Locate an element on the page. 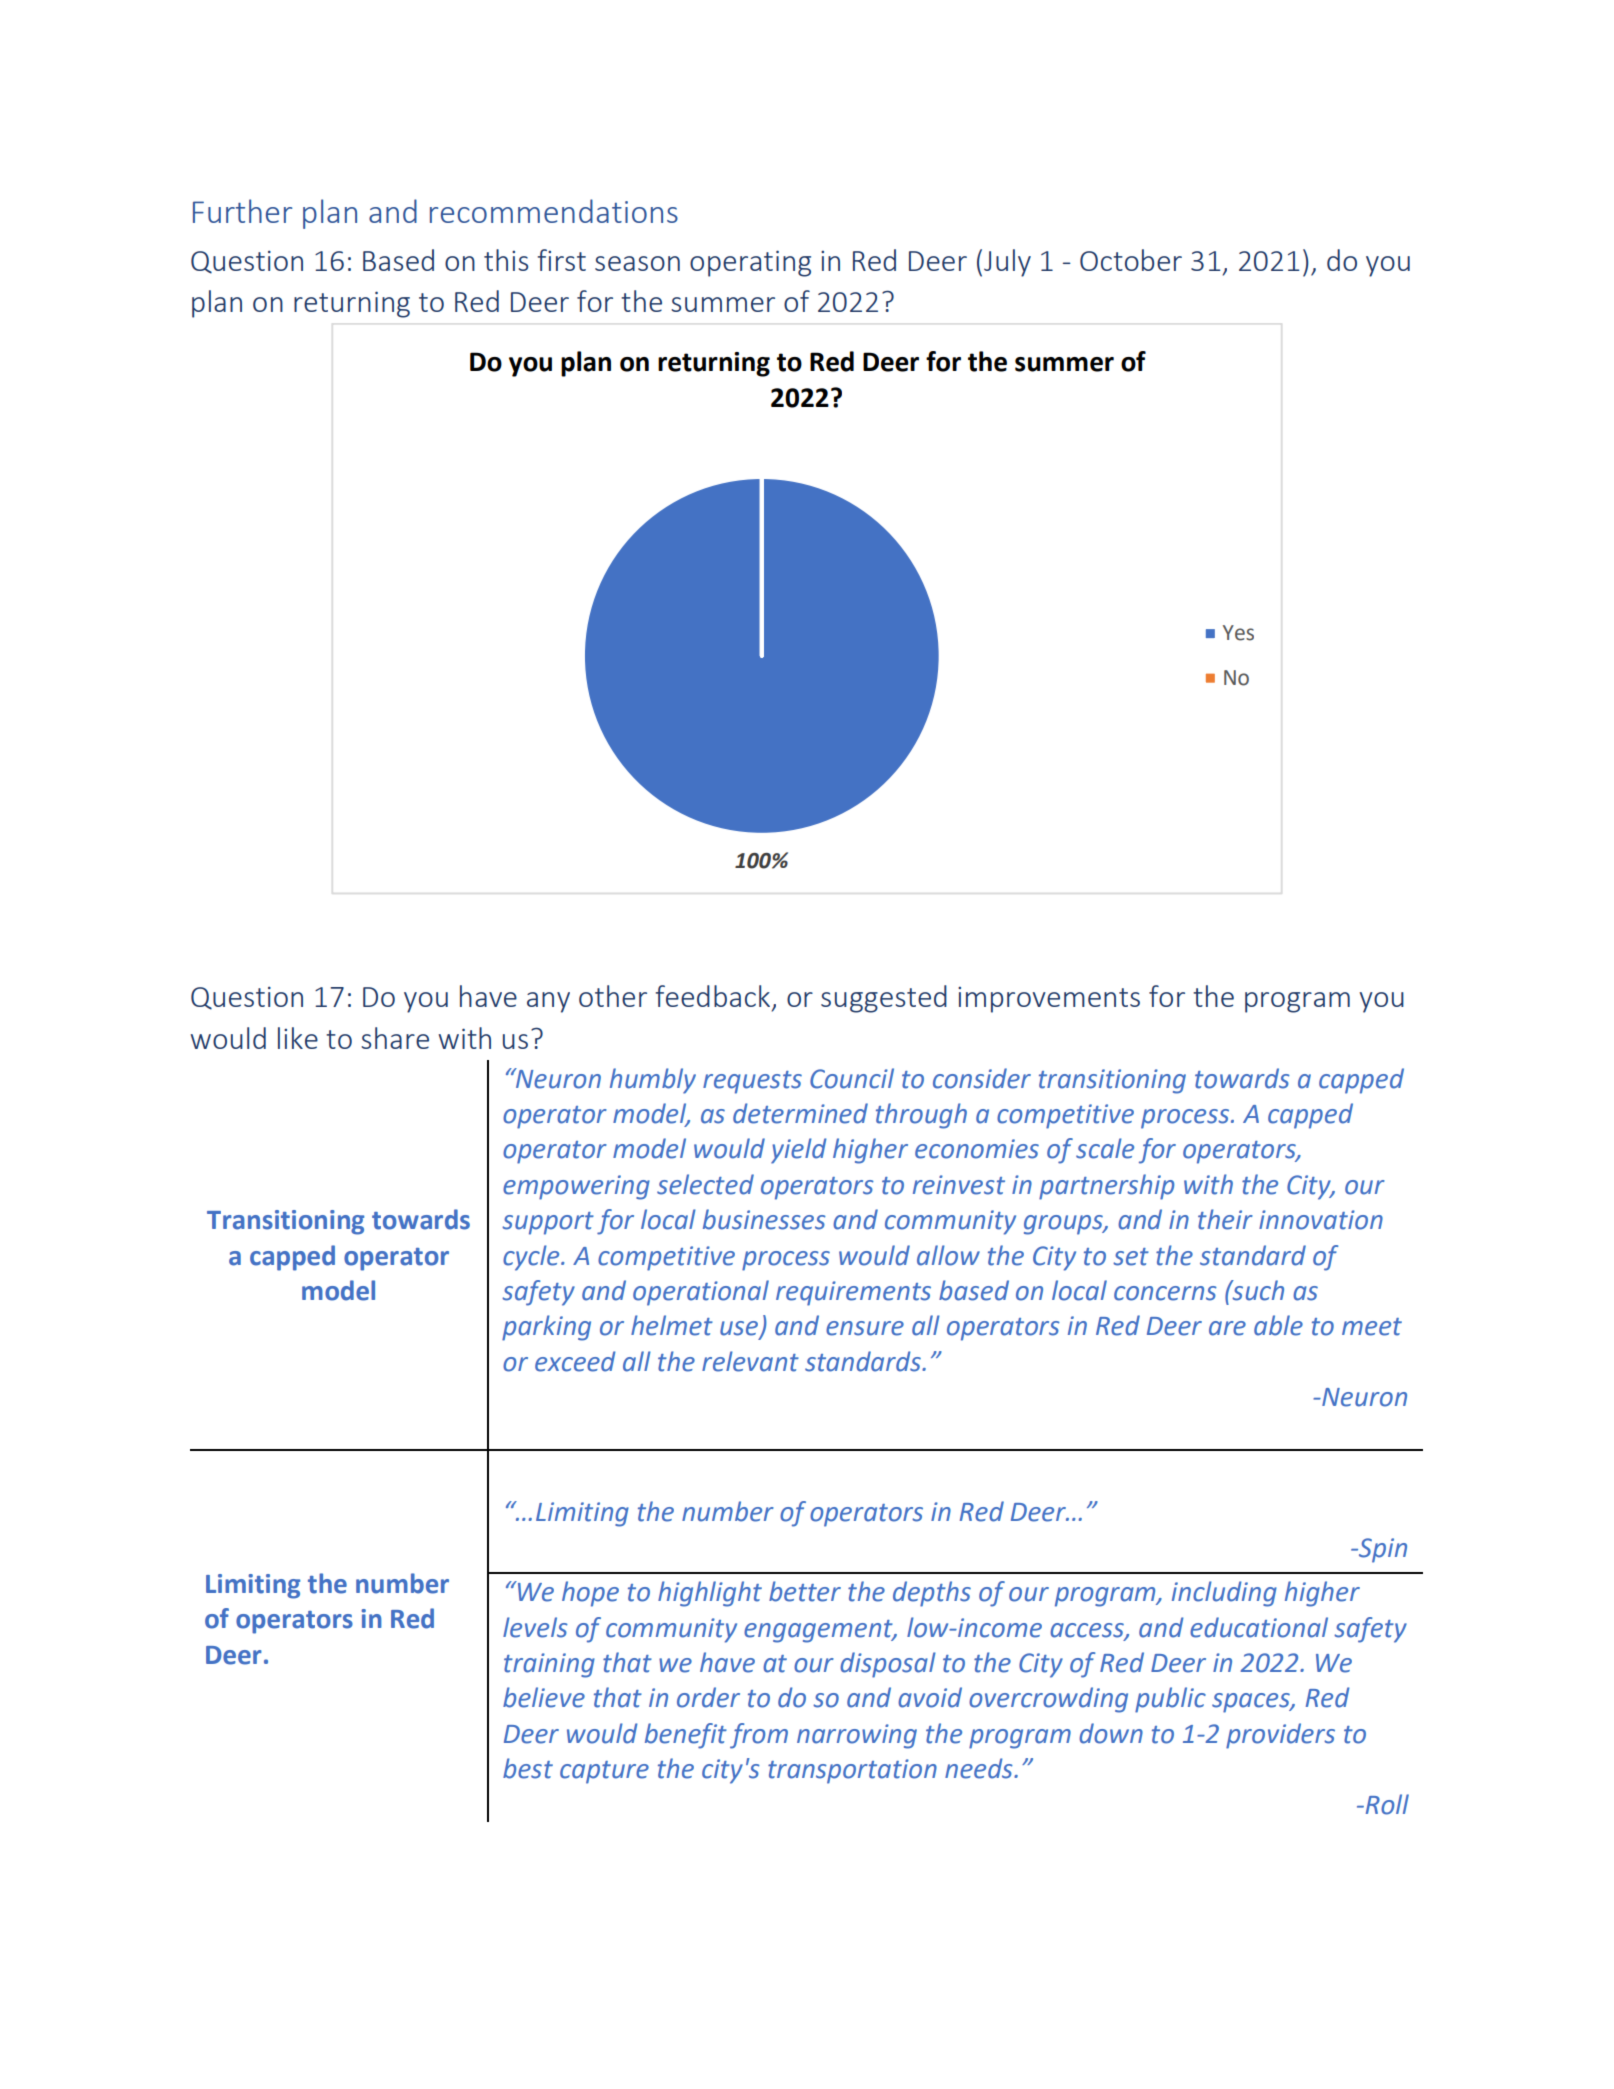 This page has height=2089, width=1614. share is located at coordinates (395, 1038).
